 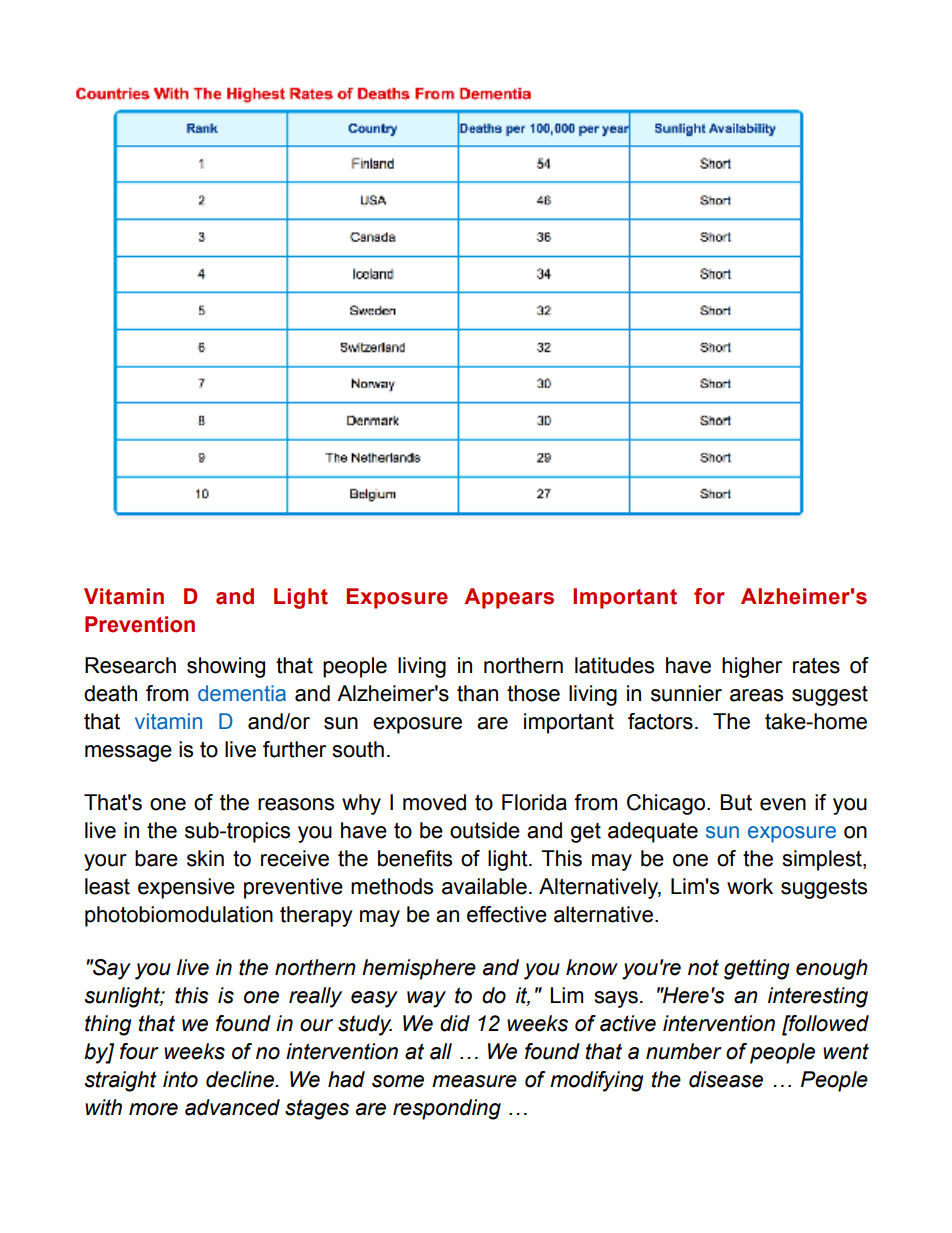 What do you see at coordinates (509, 598) in the screenshot?
I see `Appears` at bounding box center [509, 598].
